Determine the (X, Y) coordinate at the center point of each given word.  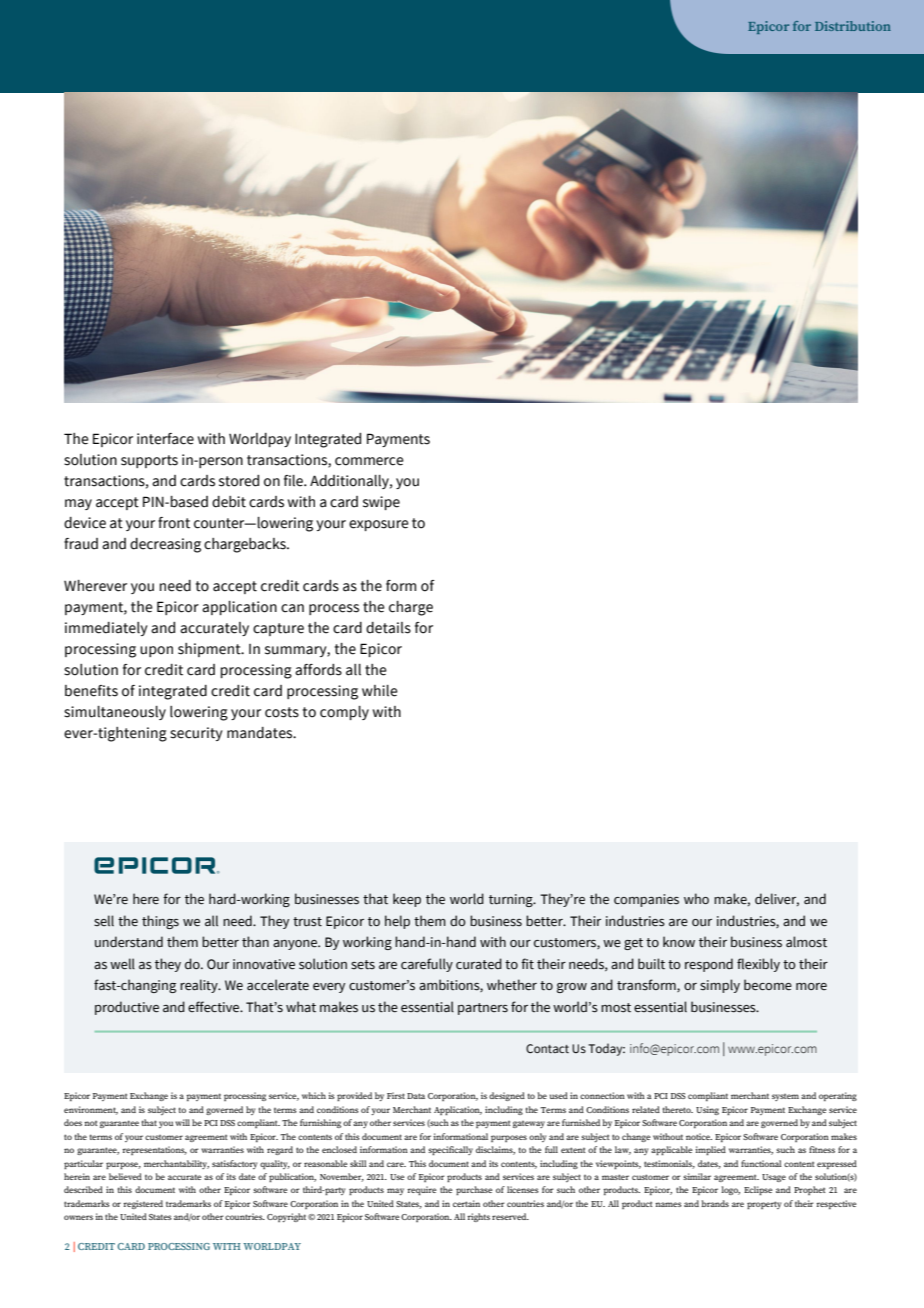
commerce (369, 461)
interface (165, 439)
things (160, 922)
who (696, 898)
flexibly (758, 965)
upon (156, 651)
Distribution (853, 26)
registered (143, 1204)
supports (149, 461)
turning (512, 900)
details (388, 628)
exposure (379, 525)
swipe (381, 503)
